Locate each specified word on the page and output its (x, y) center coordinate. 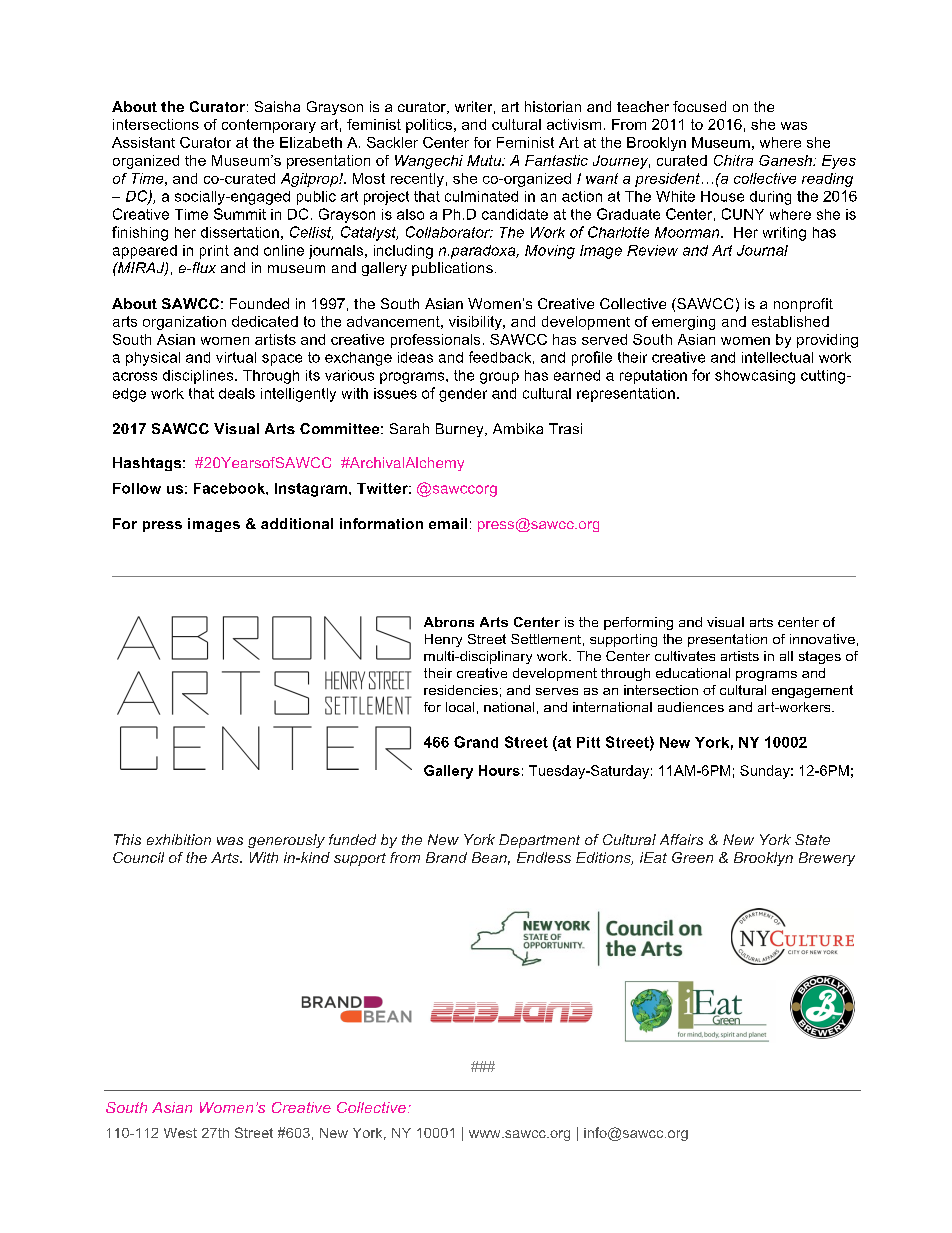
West (180, 1133)
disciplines (199, 377)
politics (429, 126)
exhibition (179, 839)
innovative (822, 639)
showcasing (755, 377)
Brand (446, 857)
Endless (544, 857)
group (499, 378)
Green (692, 857)
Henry (443, 640)
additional (297, 523)
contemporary (269, 126)
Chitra (733, 160)
